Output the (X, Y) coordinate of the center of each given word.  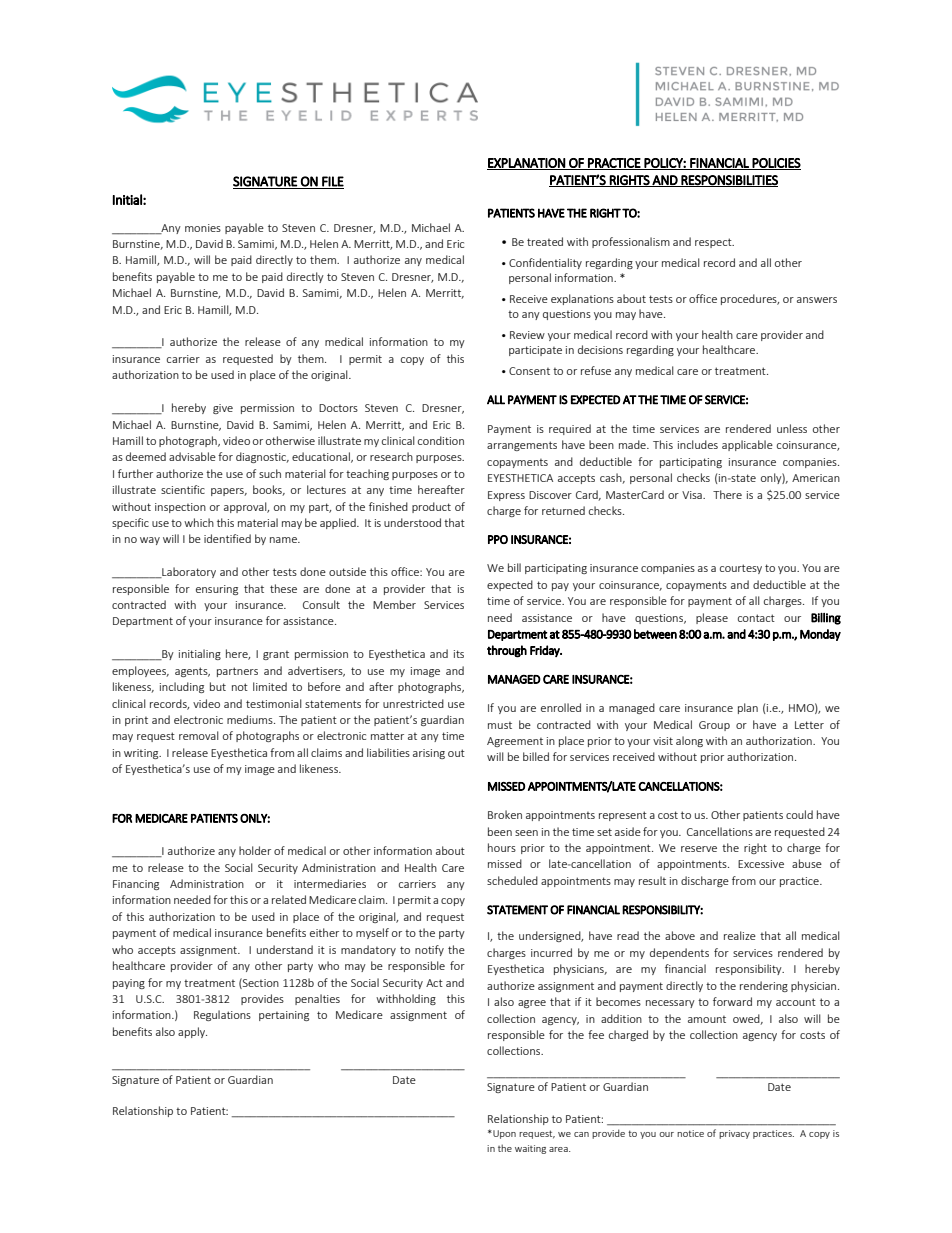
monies (203, 228)
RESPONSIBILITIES (729, 181)
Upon (503, 1134)
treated (545, 241)
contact (756, 618)
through (507, 651)
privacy (734, 1134)
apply (192, 1032)
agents (192, 672)
